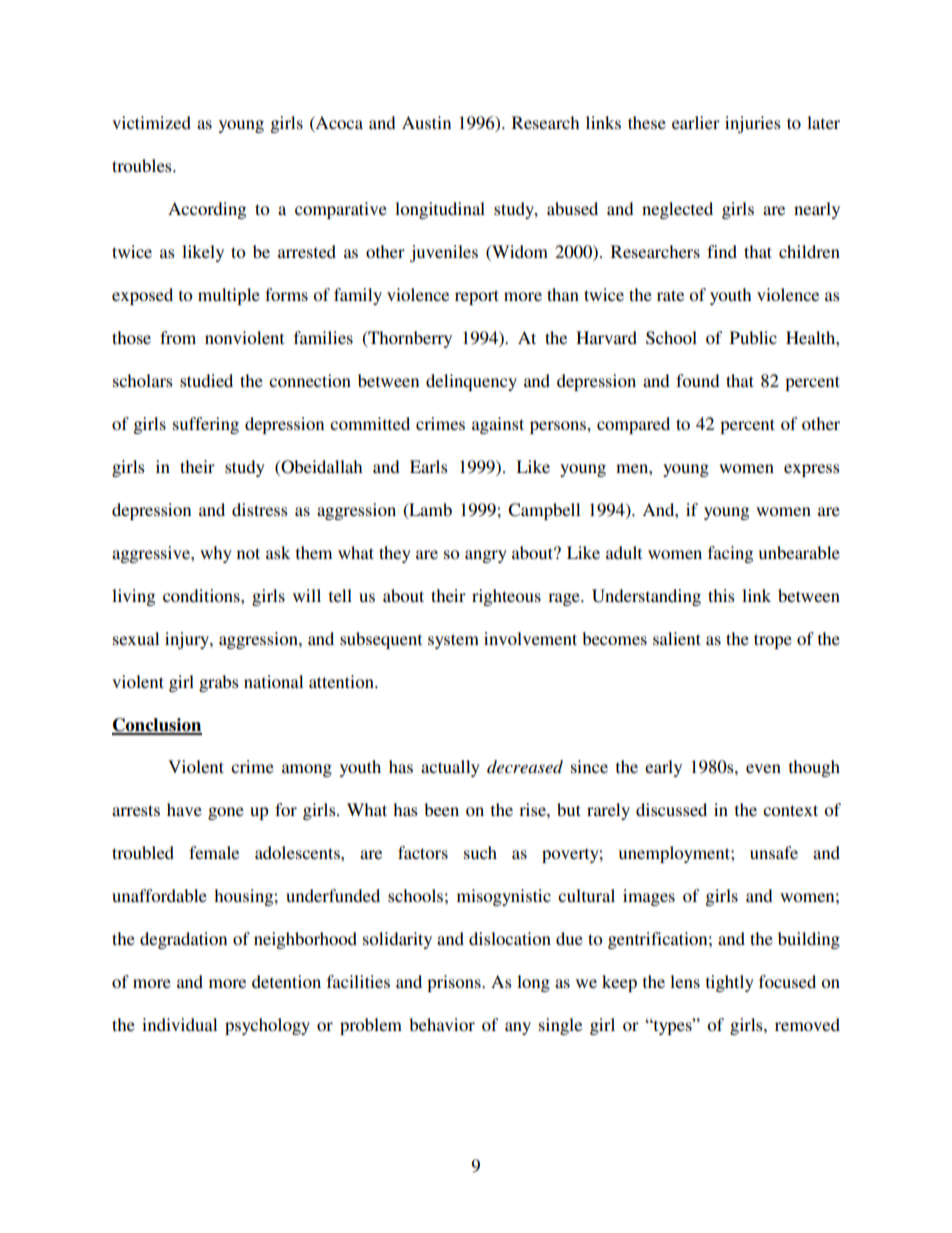 The image size is (952, 1233). Describe the element at coordinates (426, 122) in the screenshot. I see `Austin` at that location.
